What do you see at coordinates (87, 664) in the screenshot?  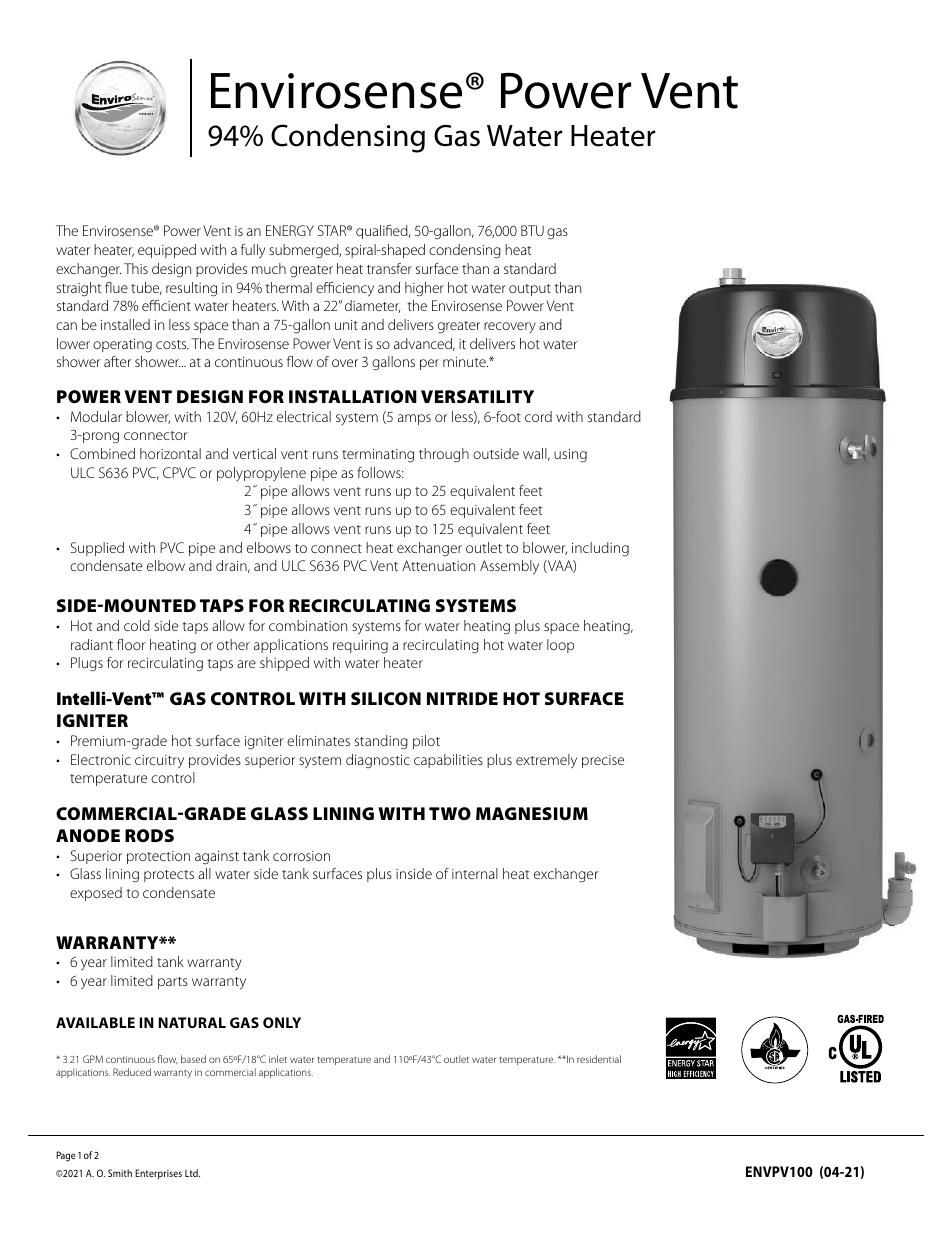 I see `Plugs` at bounding box center [87, 664].
